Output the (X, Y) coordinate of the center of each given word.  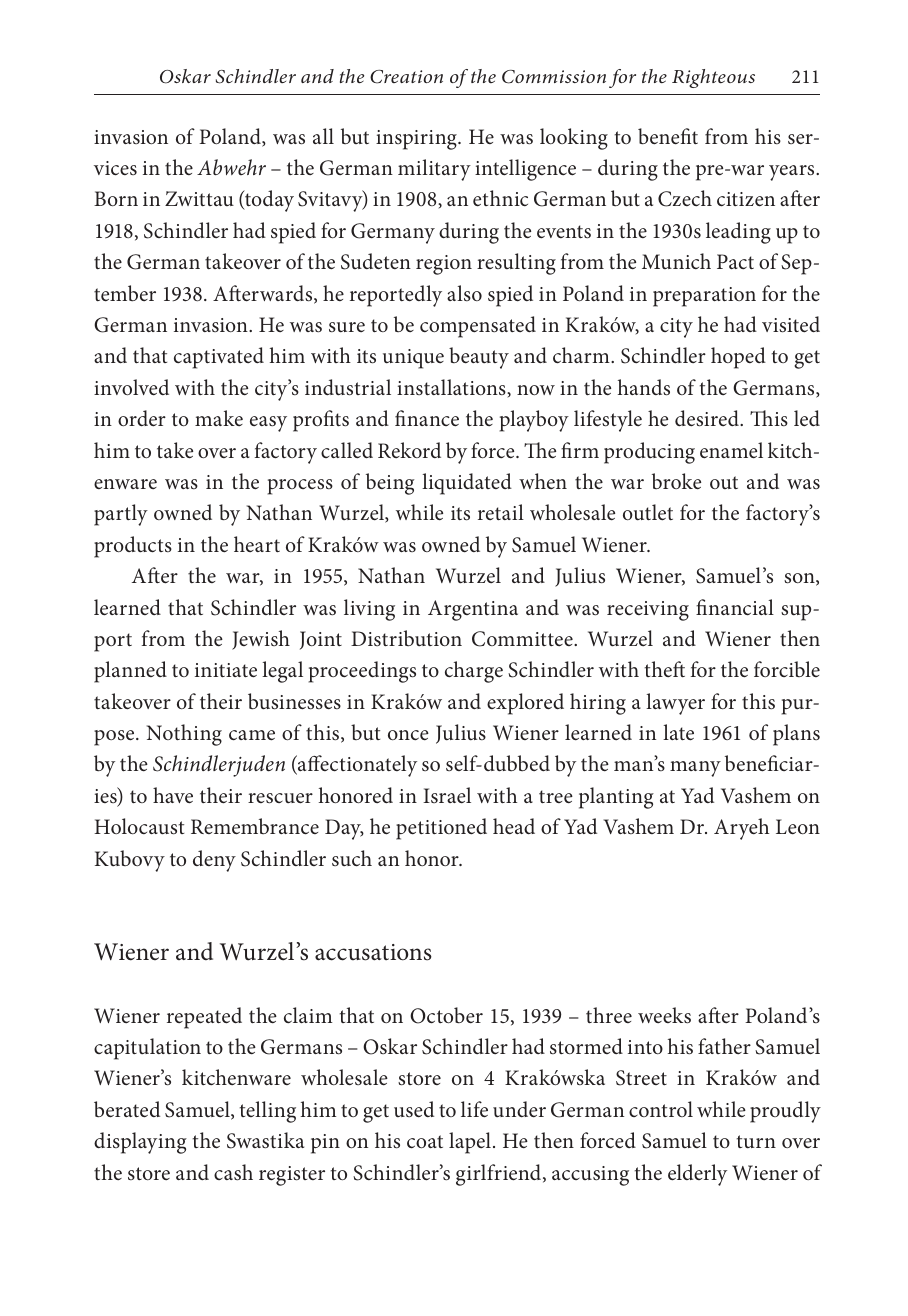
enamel (731, 450)
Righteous (713, 78)
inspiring (417, 140)
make (219, 418)
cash (233, 1172)
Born (116, 198)
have (173, 795)
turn (756, 1141)
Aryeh (741, 829)
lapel (470, 1143)
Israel (447, 795)
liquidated (467, 484)
